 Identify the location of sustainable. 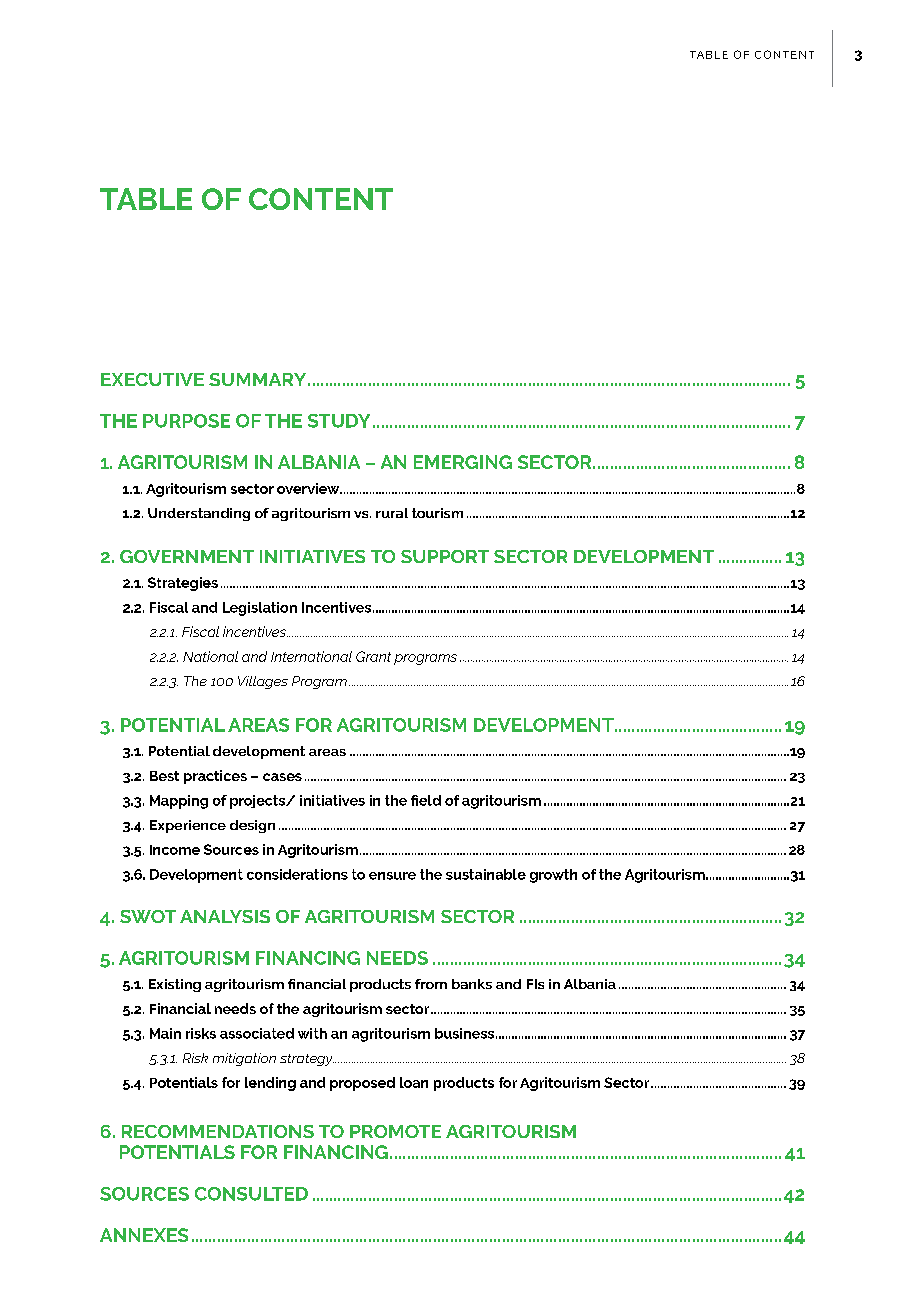
(486, 874).
